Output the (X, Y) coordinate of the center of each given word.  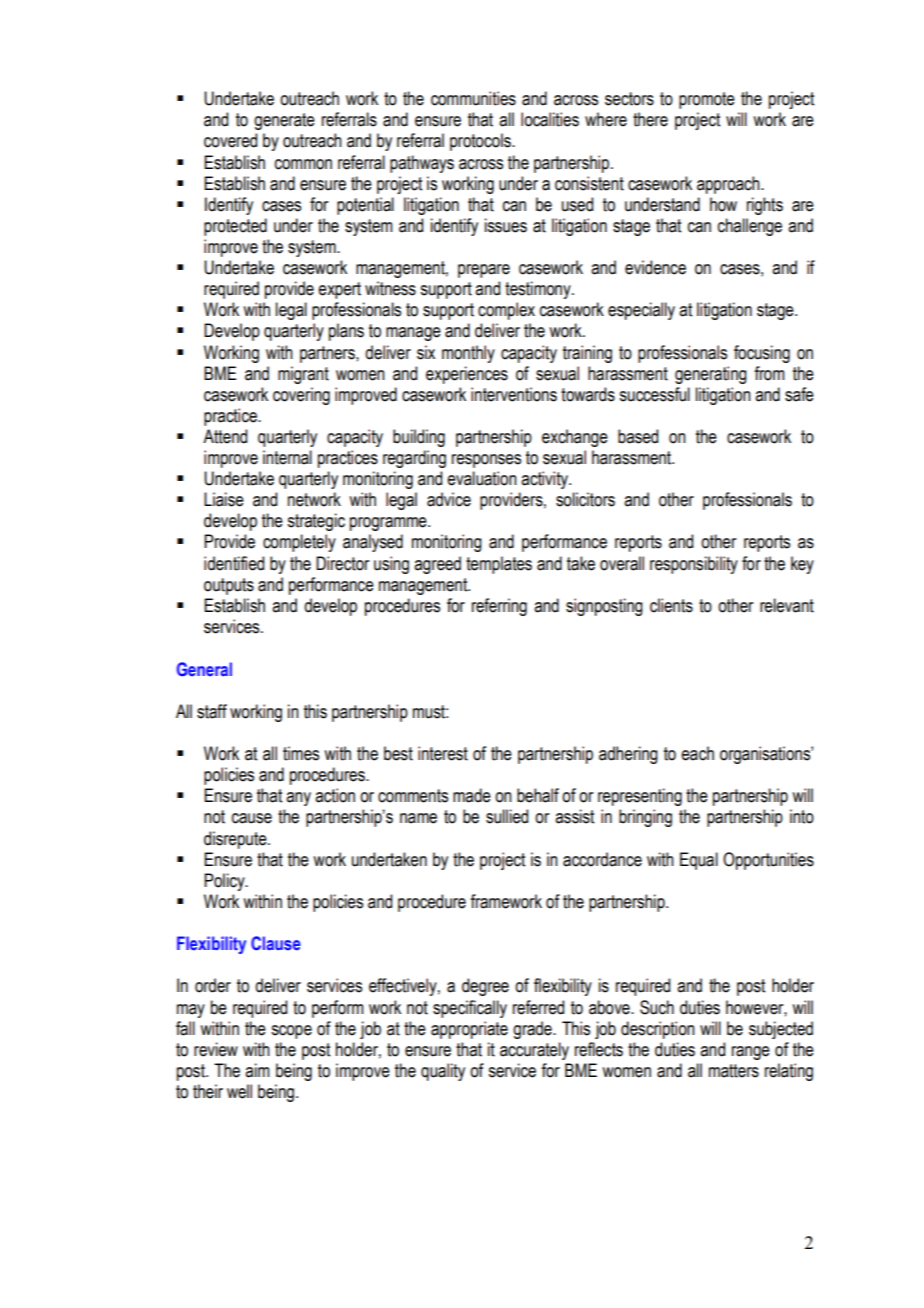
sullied (507, 816)
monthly (468, 354)
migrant (303, 375)
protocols (481, 142)
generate (284, 121)
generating (711, 375)
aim (257, 1070)
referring (499, 607)
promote (707, 100)
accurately (534, 1051)
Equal (699, 861)
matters (734, 1071)
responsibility (694, 565)
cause (252, 818)
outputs (229, 586)
